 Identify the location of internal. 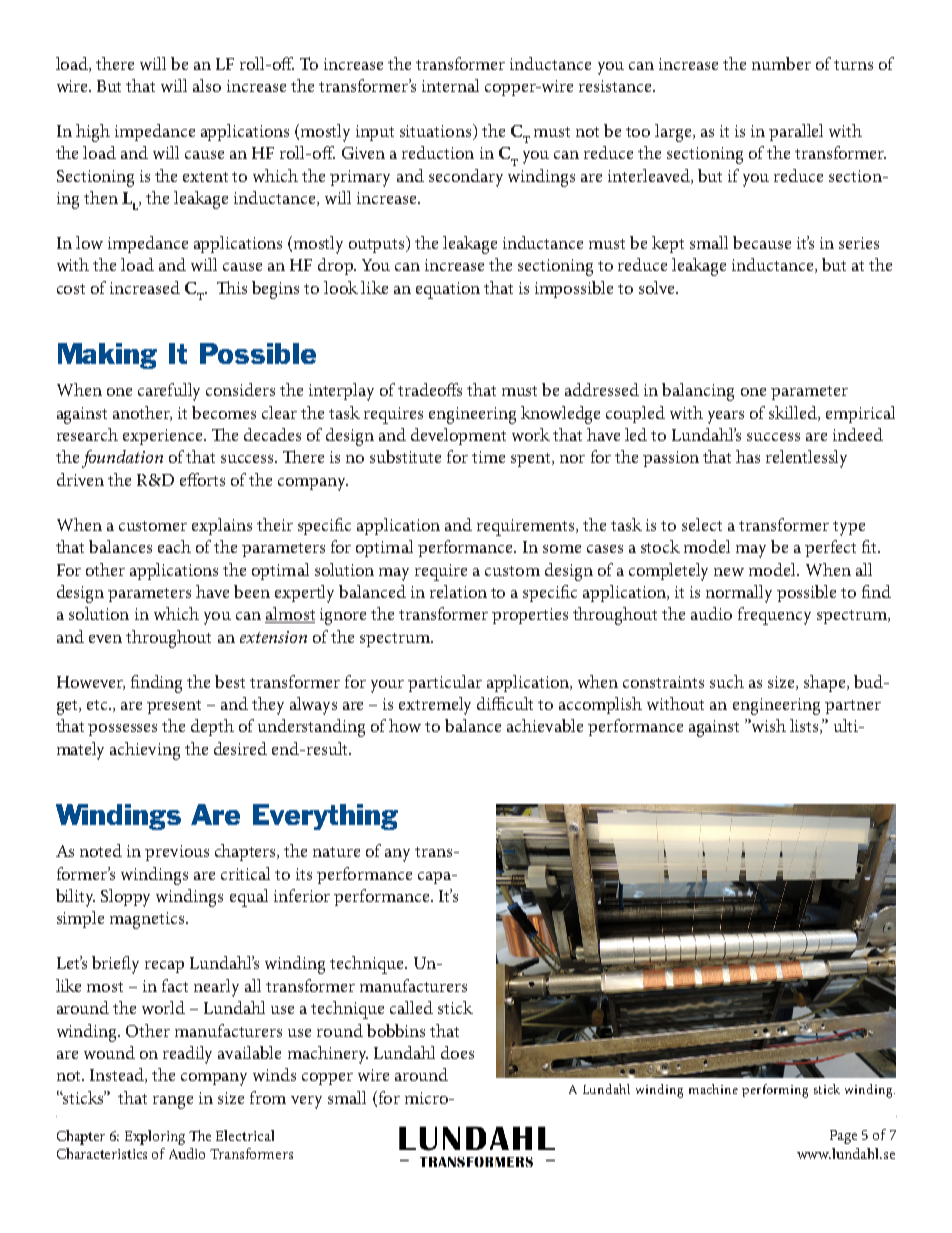
(450, 85).
